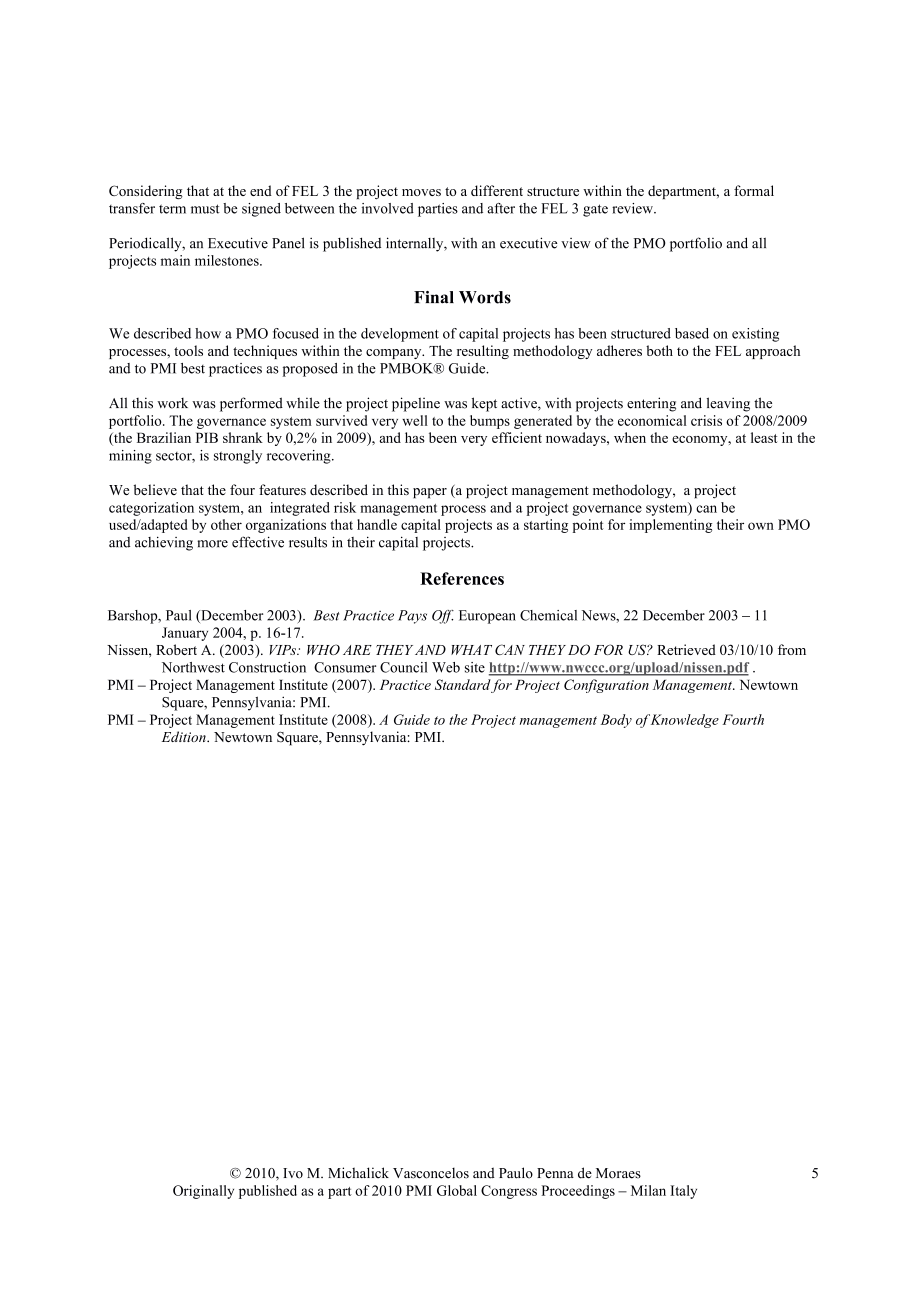 This screenshot has height=1308, width=924. I want to click on must, so click(205, 209).
